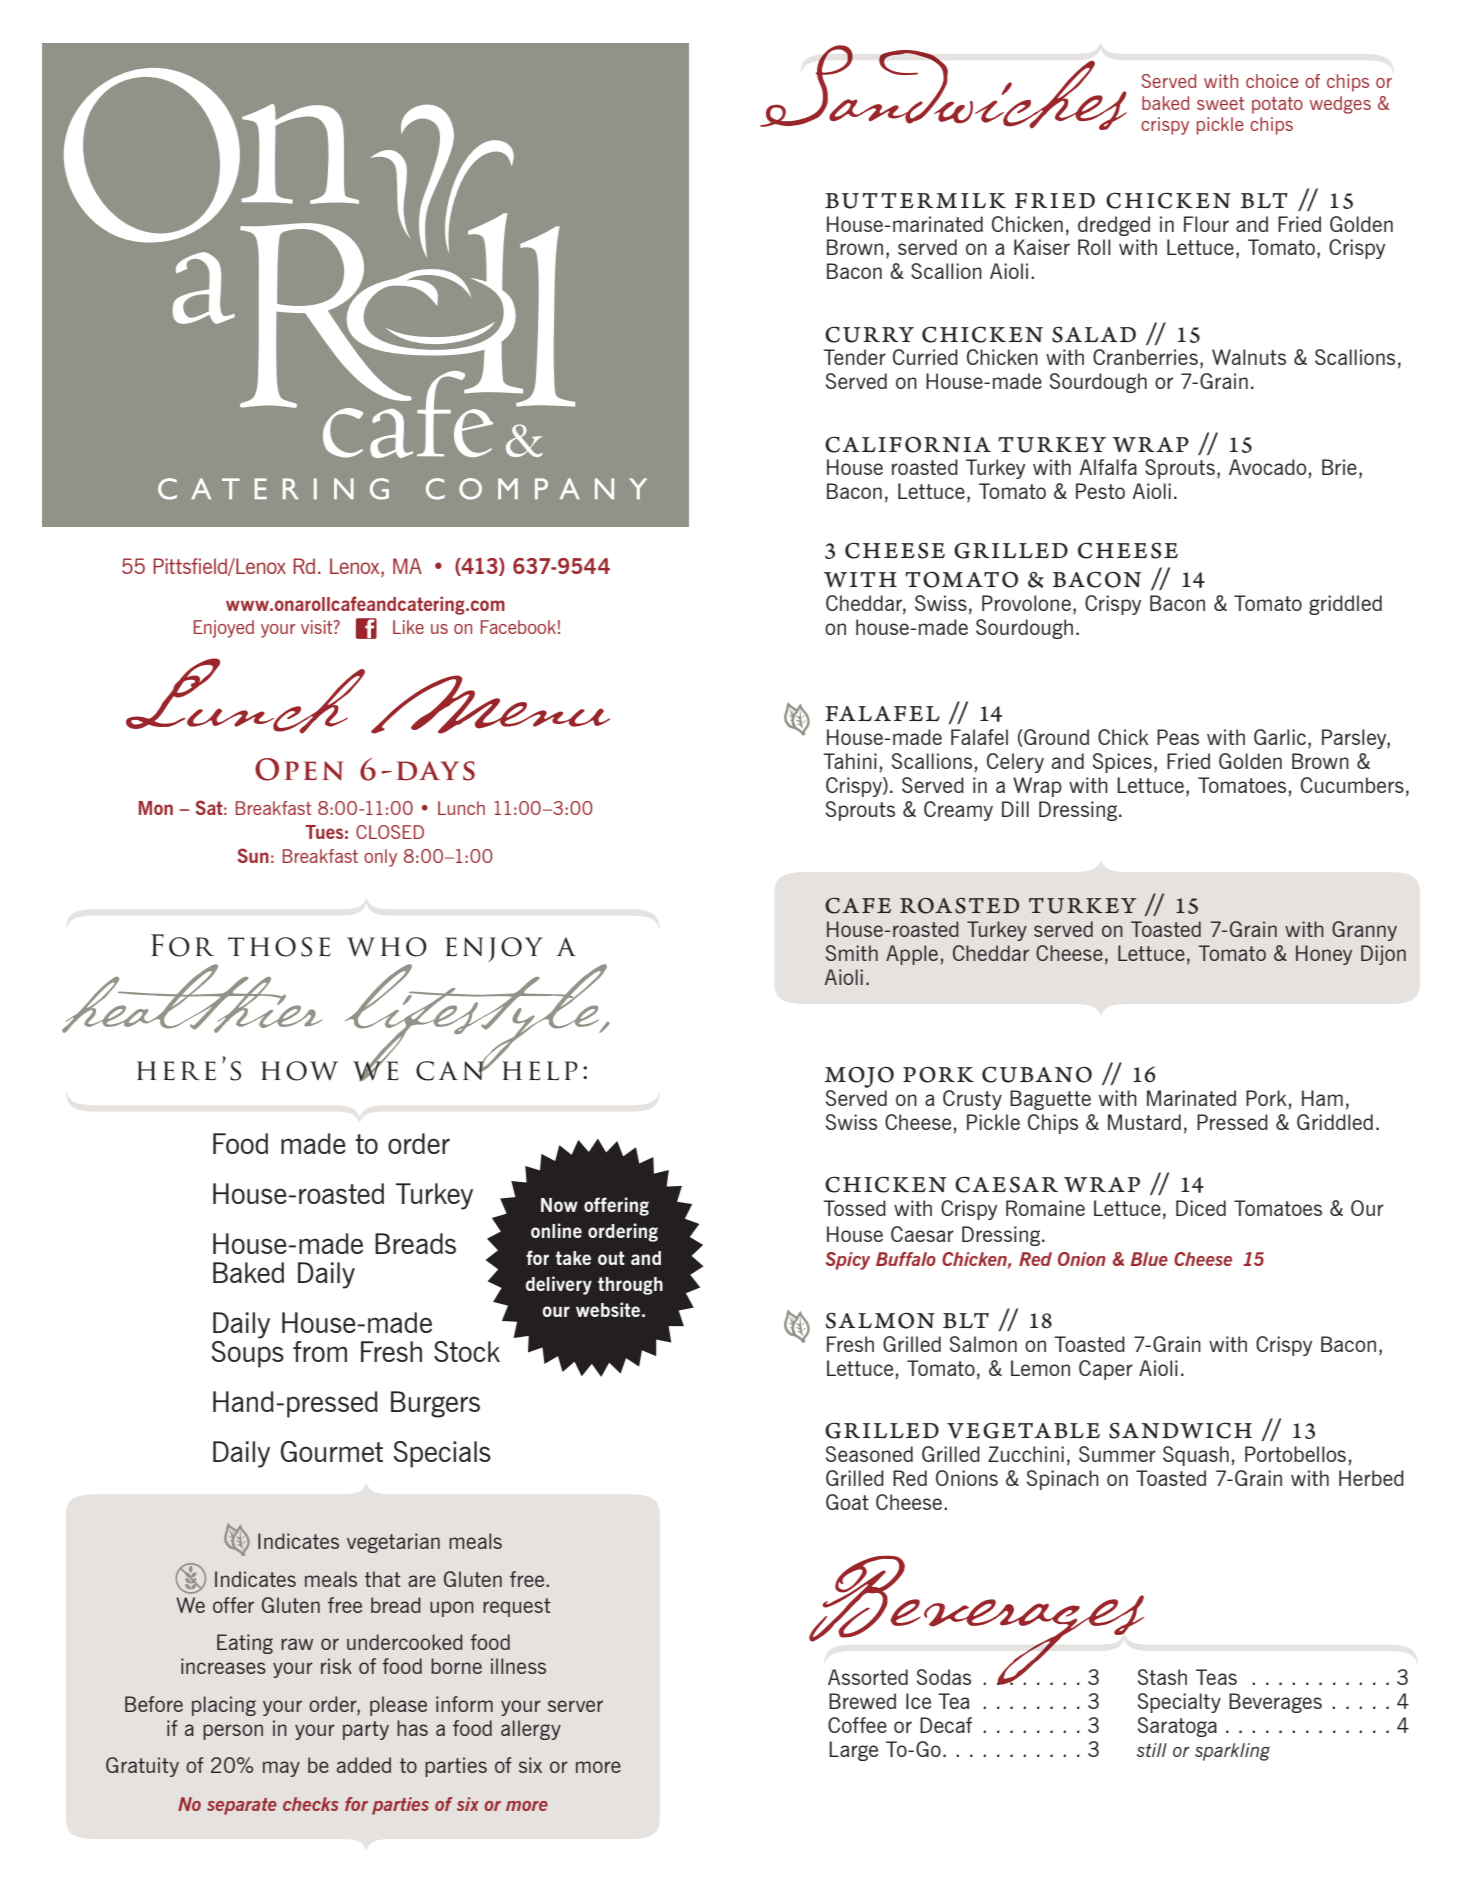 The image size is (1463, 1893). Describe the element at coordinates (1364, 931) in the screenshot. I see `Granny` at that location.
